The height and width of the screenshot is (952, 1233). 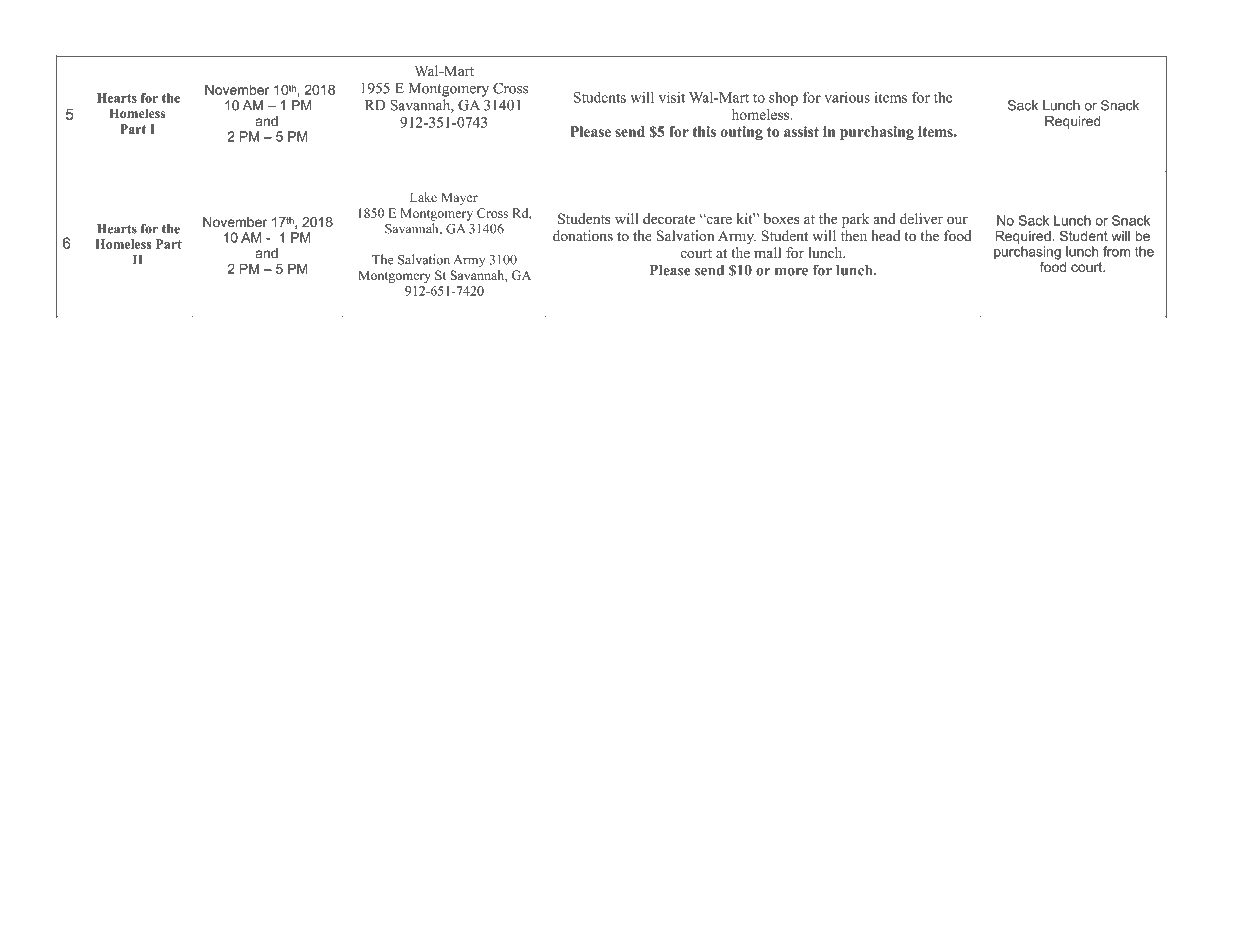 I want to click on boxes, so click(x=782, y=218).
